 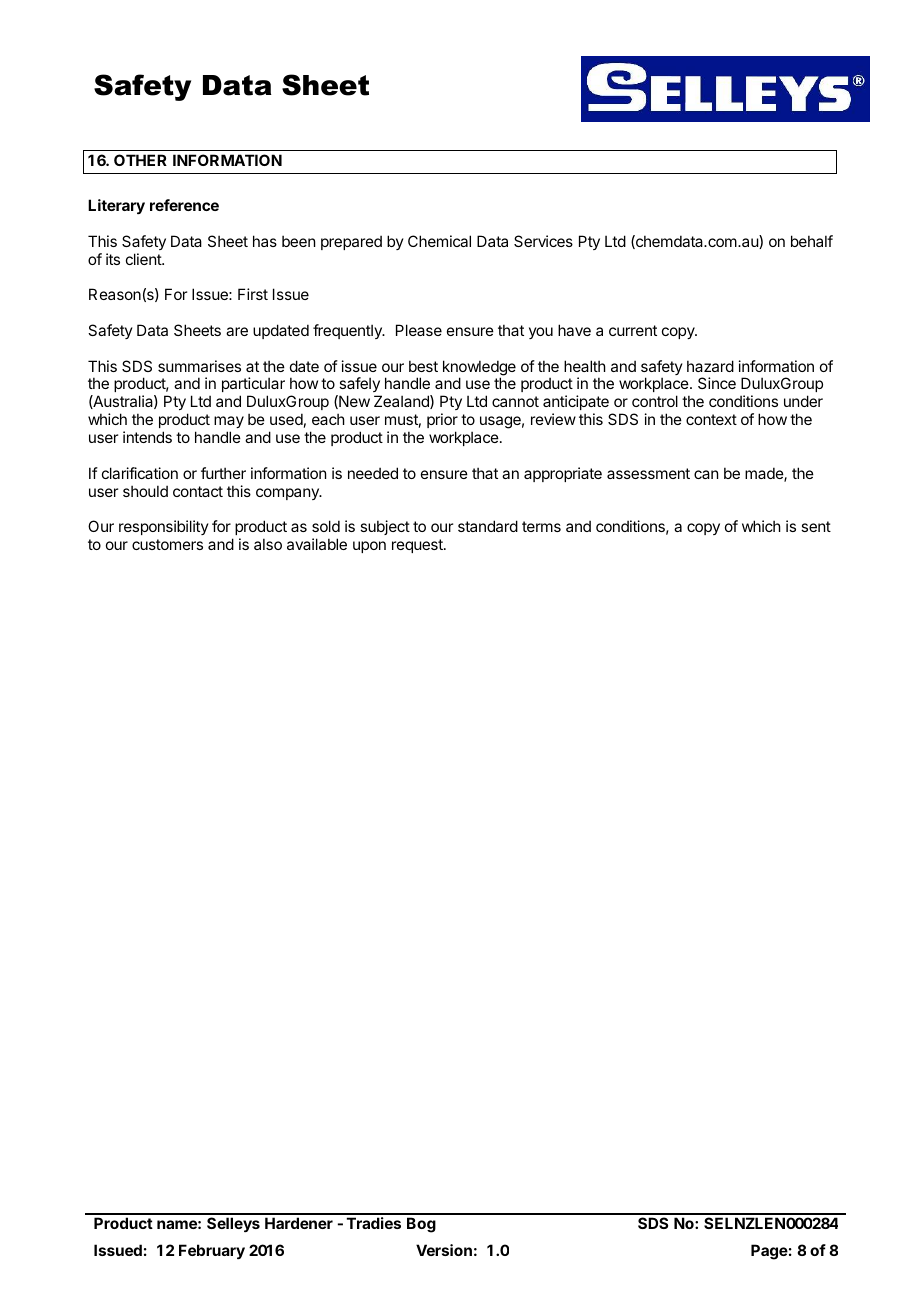 What do you see at coordinates (439, 241) in the image?
I see `Chemical` at bounding box center [439, 241].
